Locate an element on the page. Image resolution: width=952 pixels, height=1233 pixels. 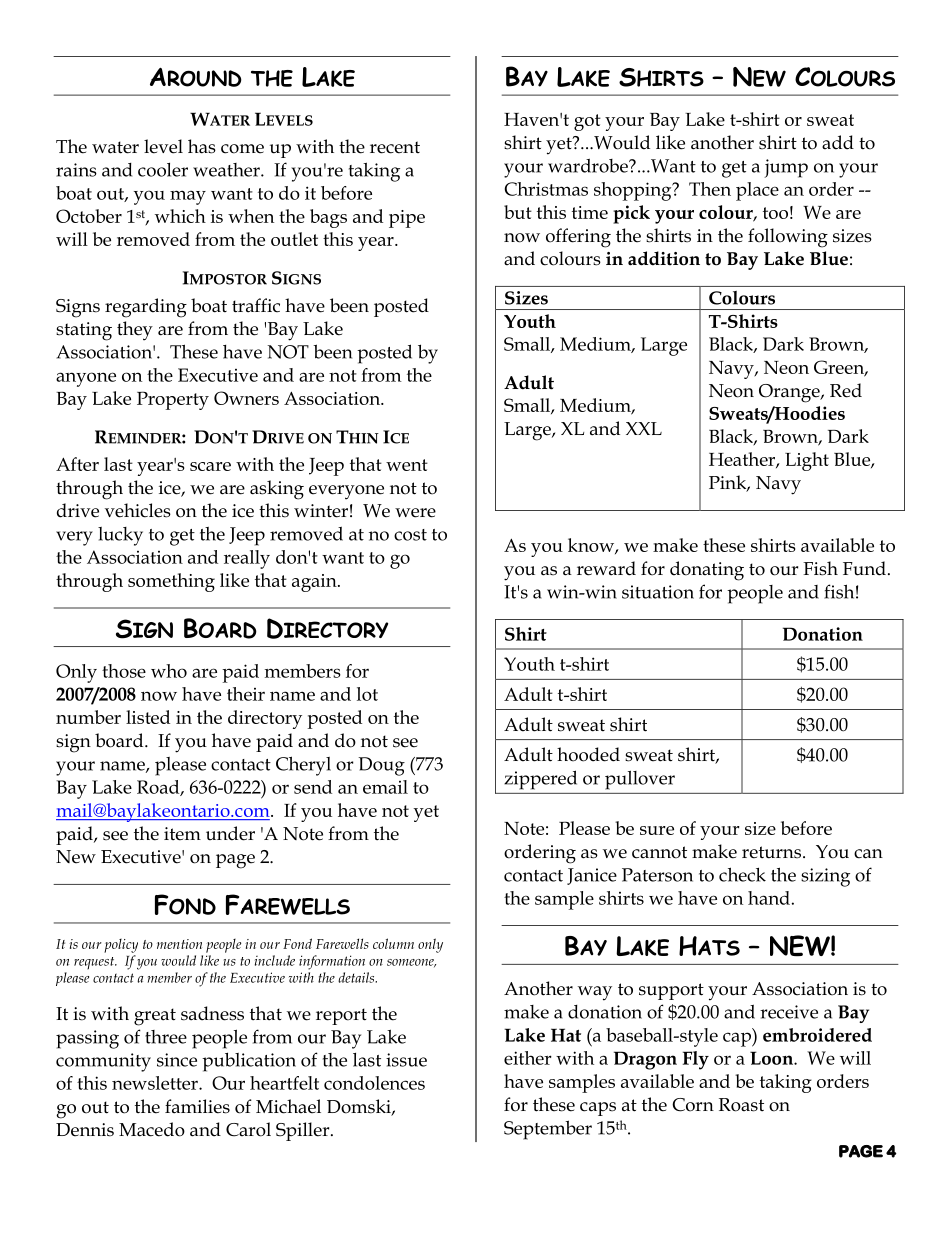
families is located at coordinates (197, 1106).
